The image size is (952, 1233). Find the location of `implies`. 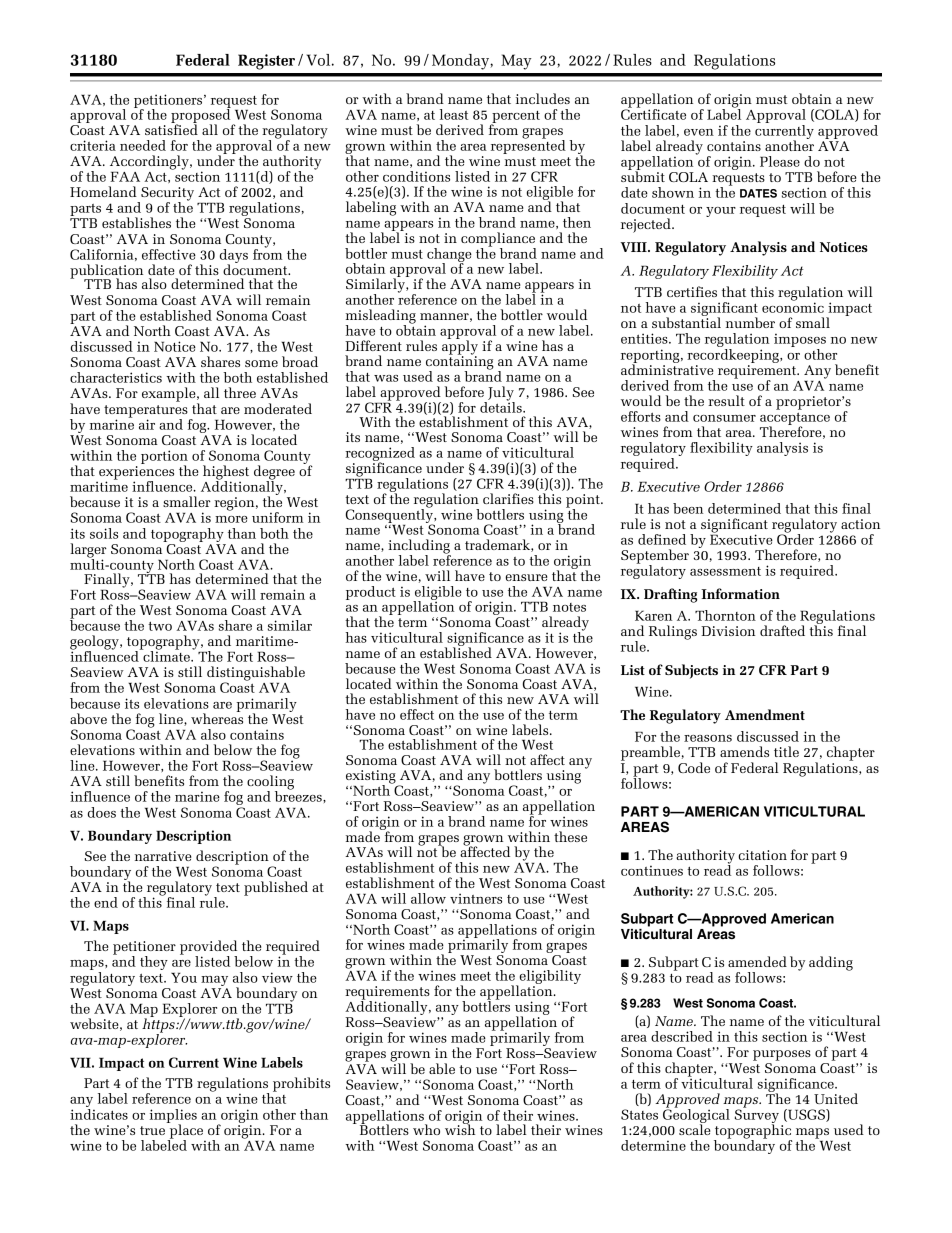

implies is located at coordinates (173, 1117).
